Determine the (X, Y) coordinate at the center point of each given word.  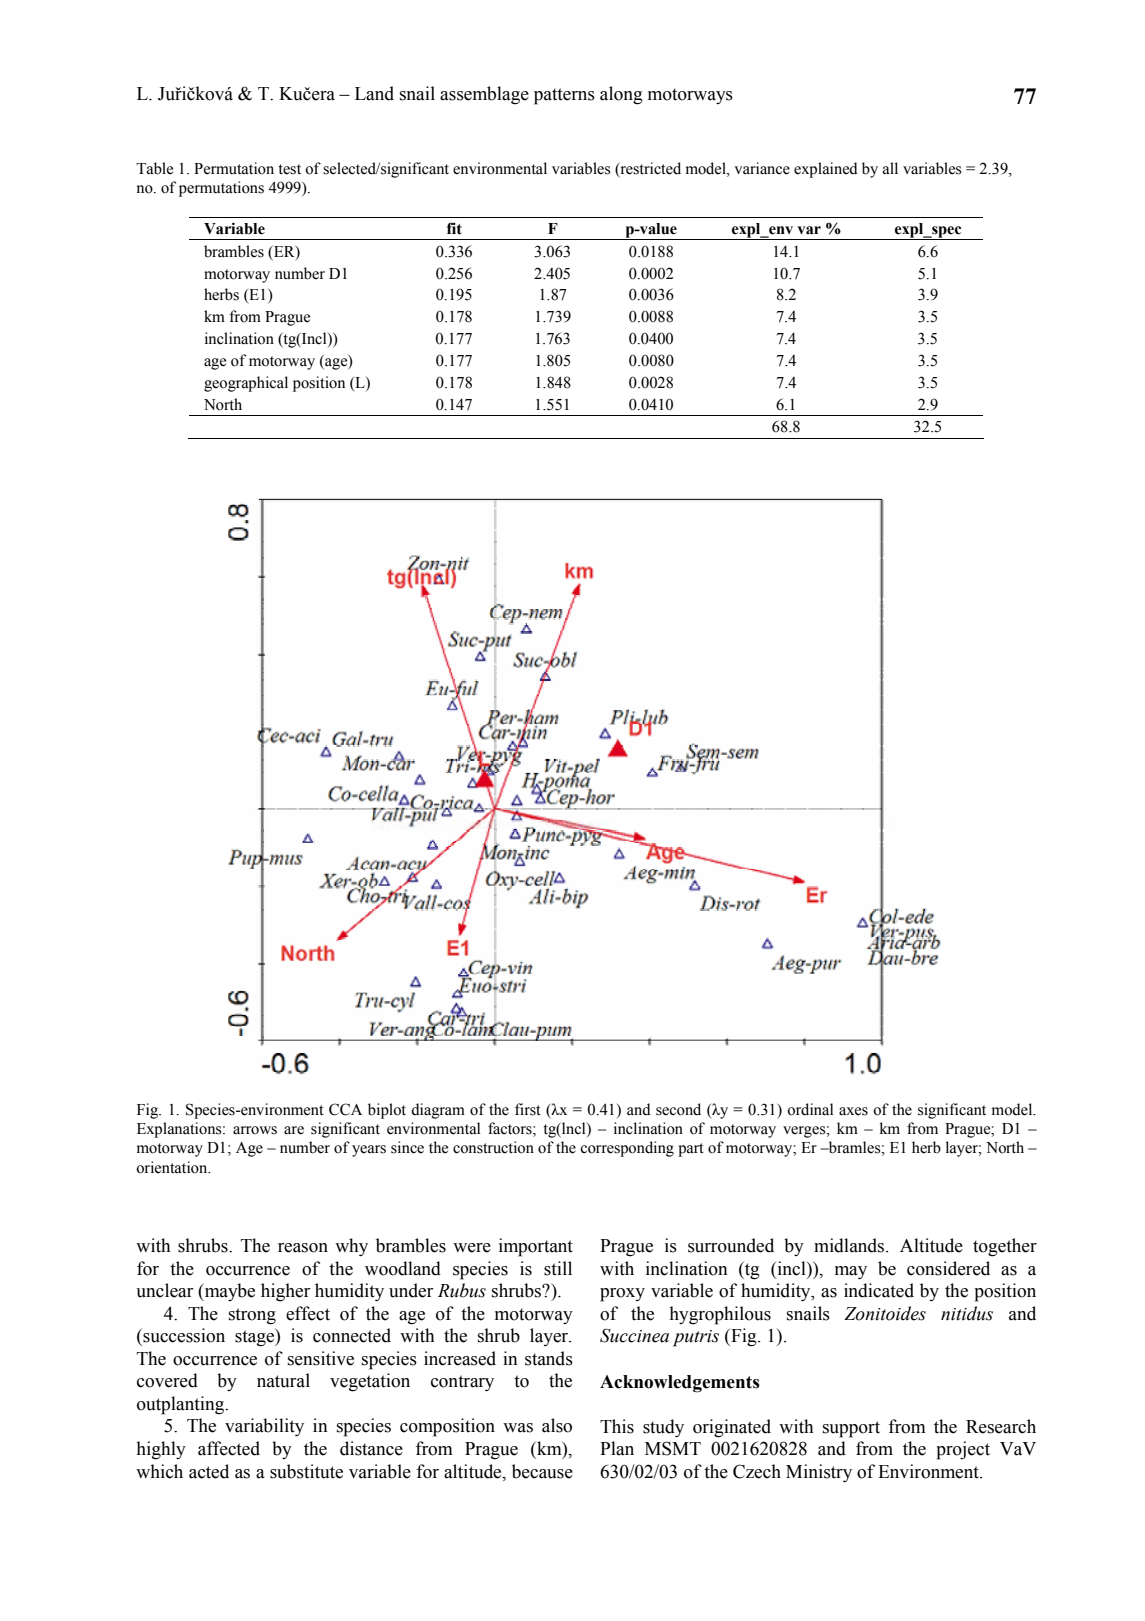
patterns (564, 96)
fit (454, 228)
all (890, 168)
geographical (246, 384)
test (289, 169)
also (557, 1425)
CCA (345, 1109)
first (528, 1109)
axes (853, 1111)
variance (762, 168)
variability (264, 1427)
